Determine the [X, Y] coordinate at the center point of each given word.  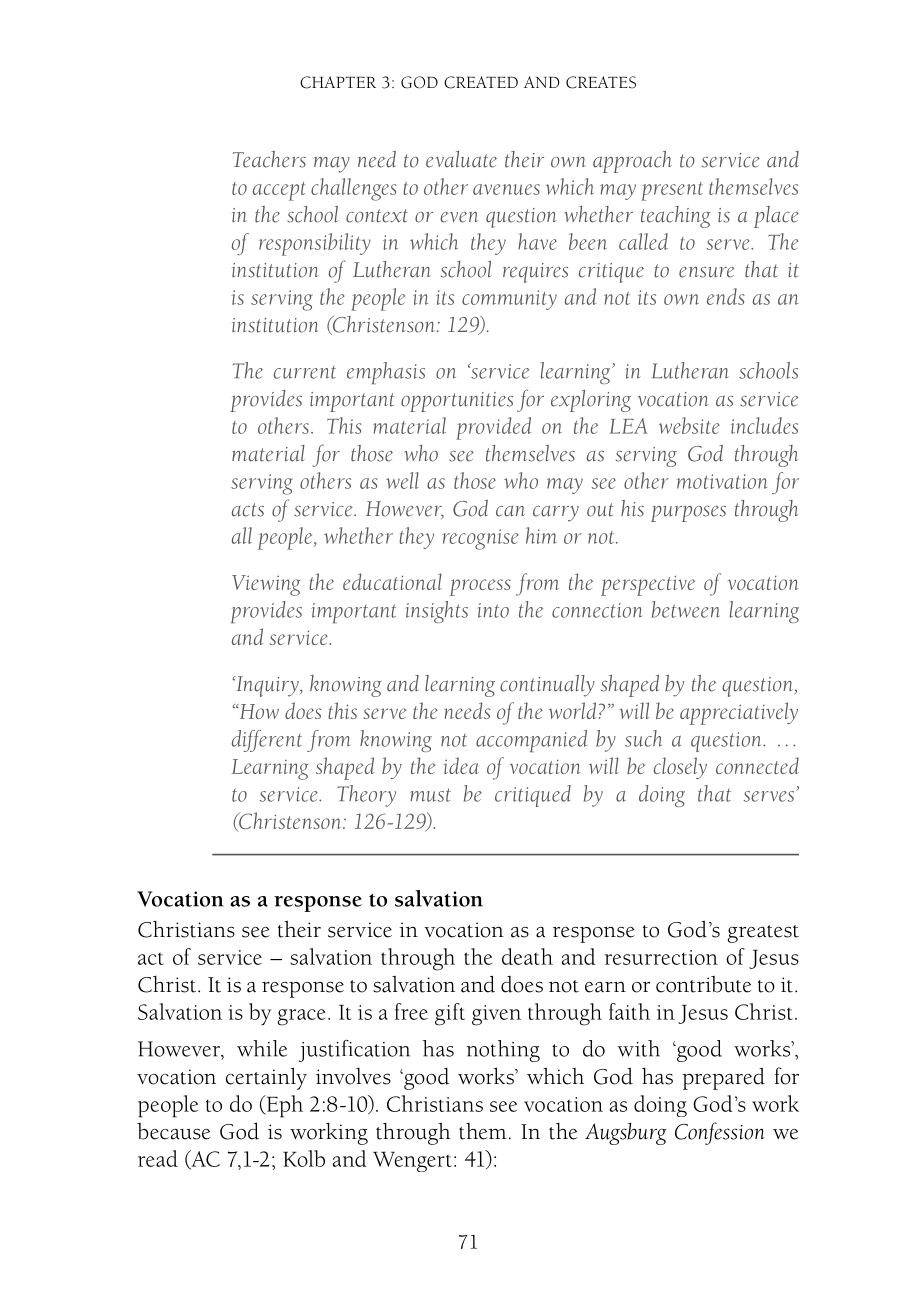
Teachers [269, 159]
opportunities [457, 402]
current [305, 372]
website [689, 425]
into [493, 610]
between [685, 609]
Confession [720, 1133]
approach [632, 162]
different [267, 741]
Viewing [266, 585]
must [430, 795]
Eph [283, 1106]
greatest [763, 934]
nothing [503, 1051]
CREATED [481, 82]
